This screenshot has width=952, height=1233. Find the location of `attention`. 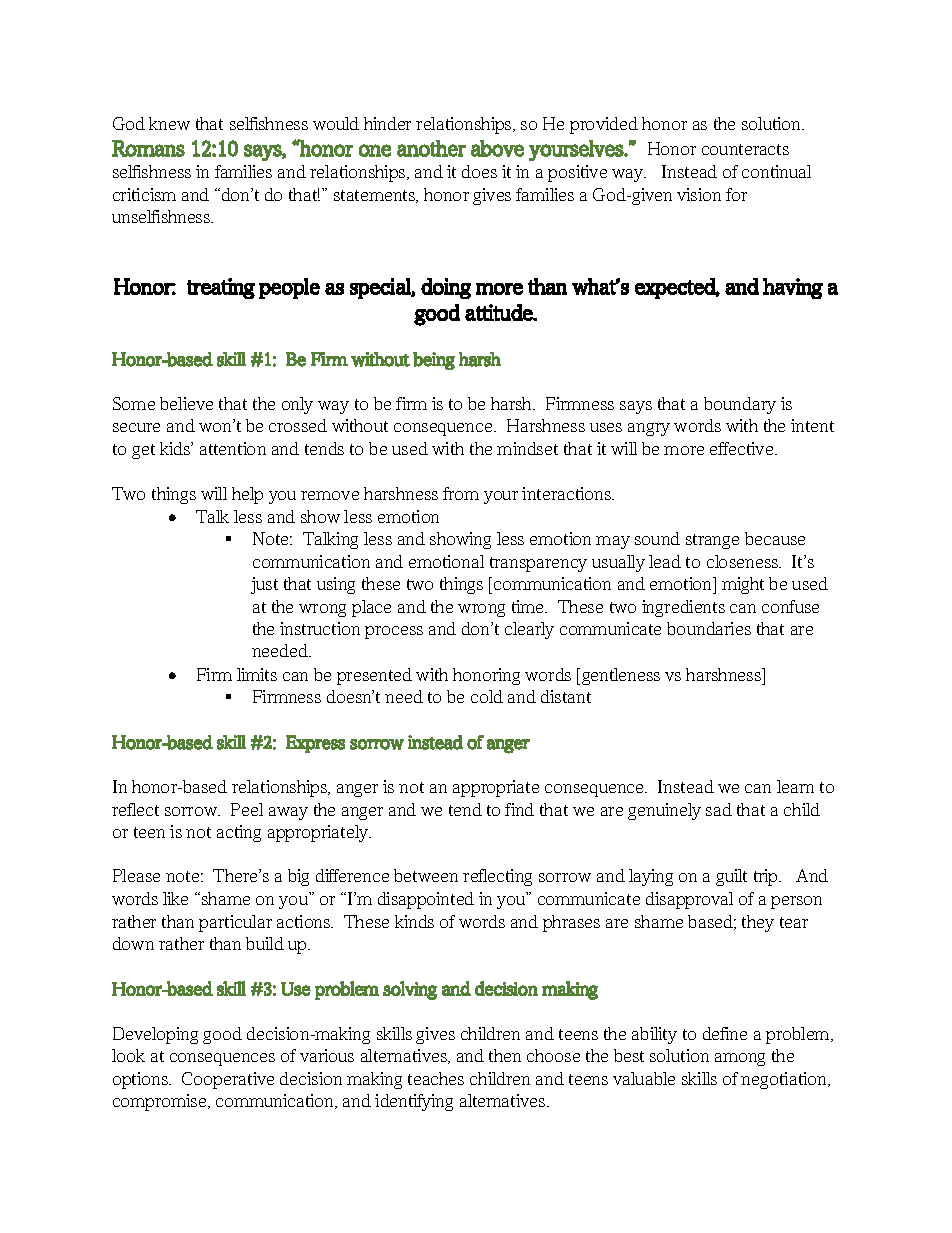

attention is located at coordinates (233, 448).
